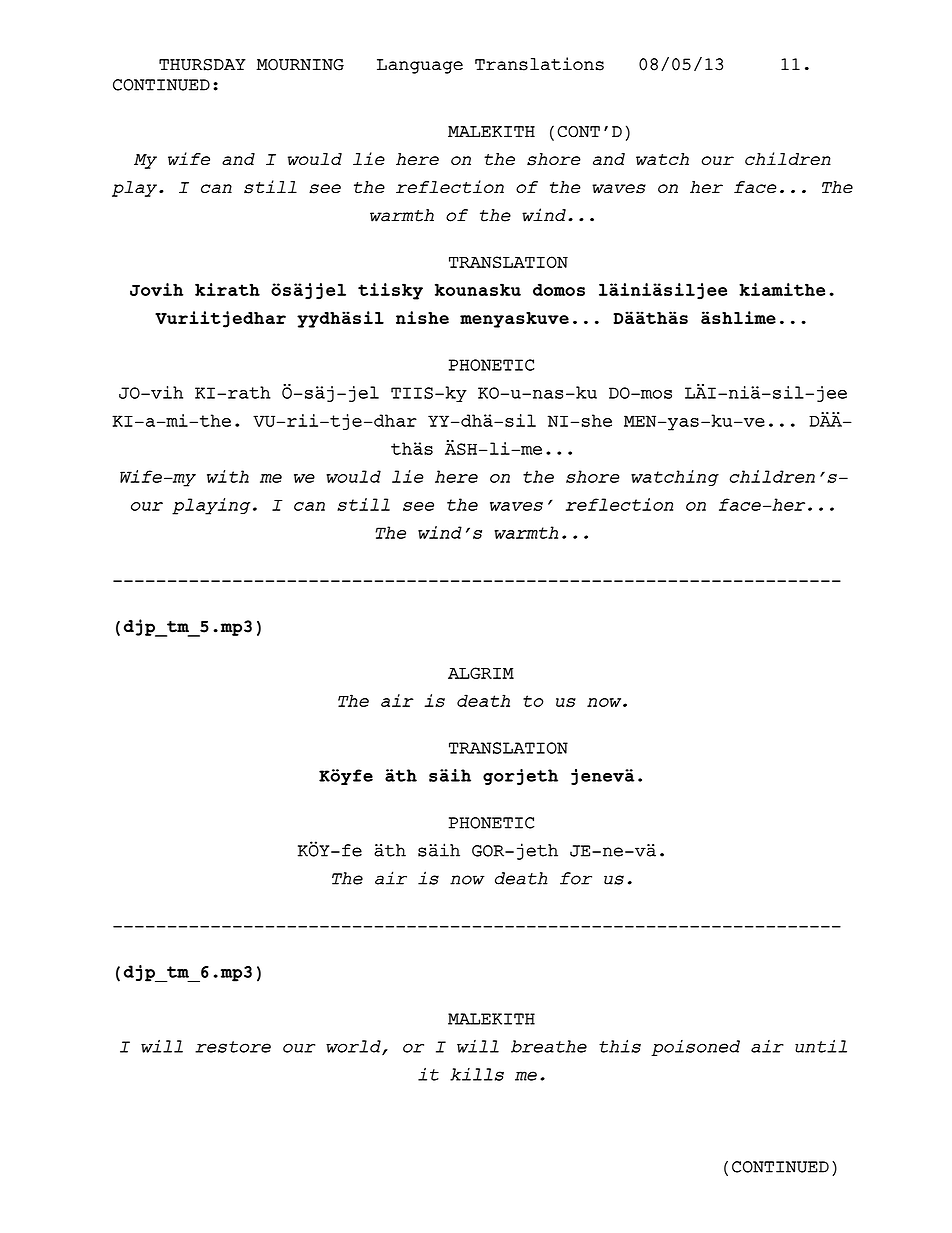 The width and height of the screenshot is (952, 1233). Describe the element at coordinates (228, 476) in the screenshot. I see `with` at that location.
